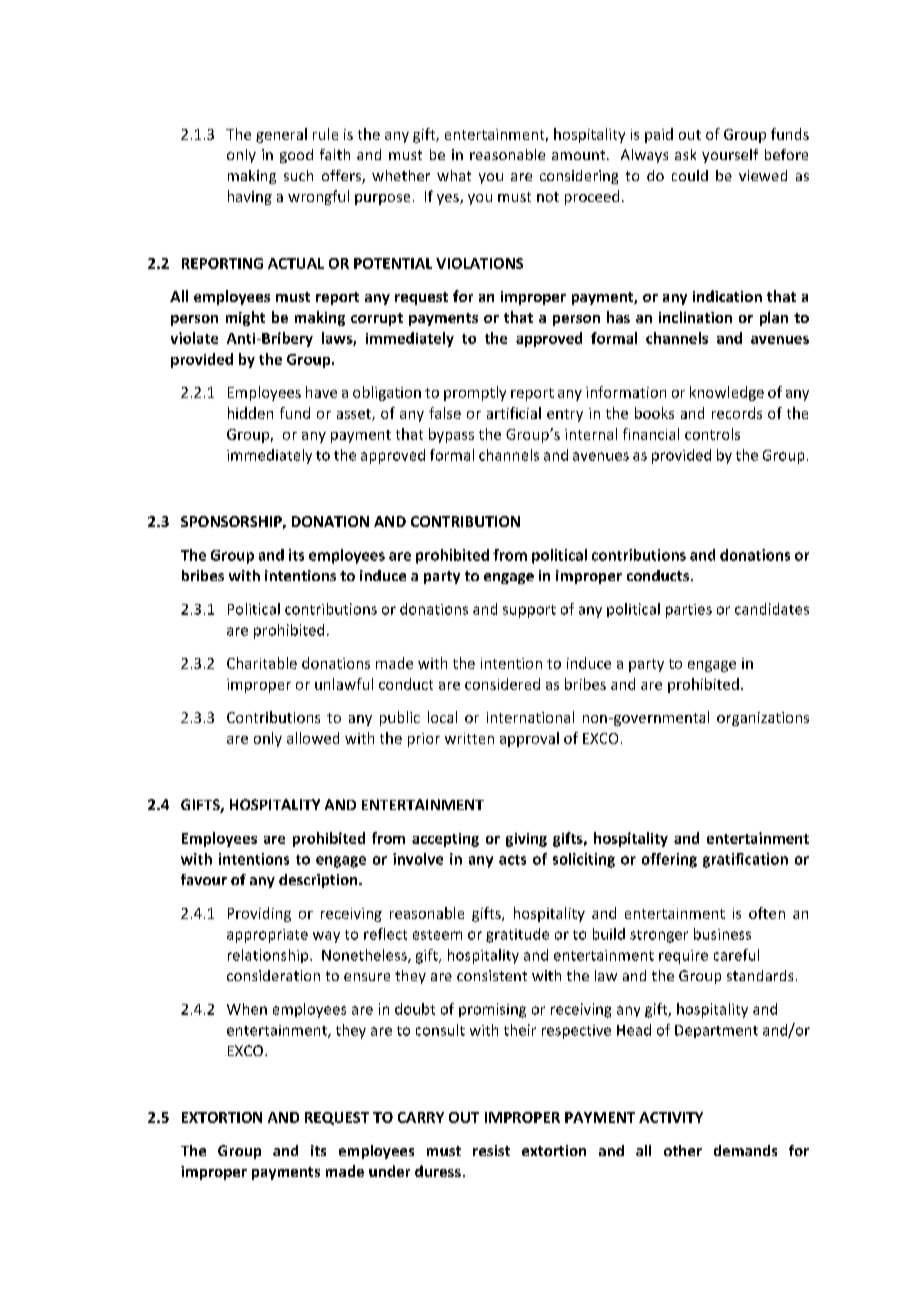 The width and height of the screenshot is (924, 1308). What do you see at coordinates (454, 175) in the screenshot?
I see `what` at bounding box center [454, 175].
